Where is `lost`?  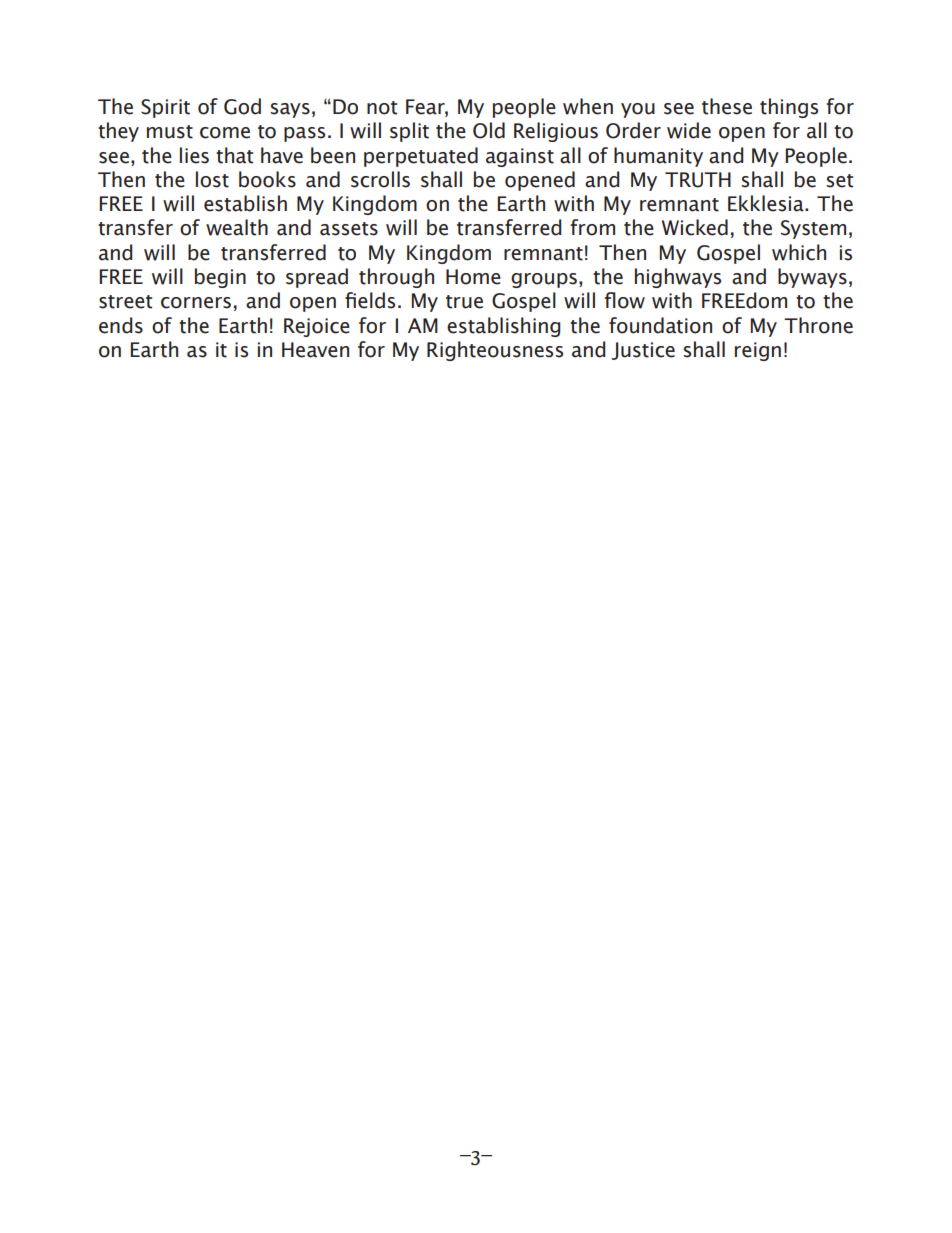
lost is located at coordinates (212, 179).
